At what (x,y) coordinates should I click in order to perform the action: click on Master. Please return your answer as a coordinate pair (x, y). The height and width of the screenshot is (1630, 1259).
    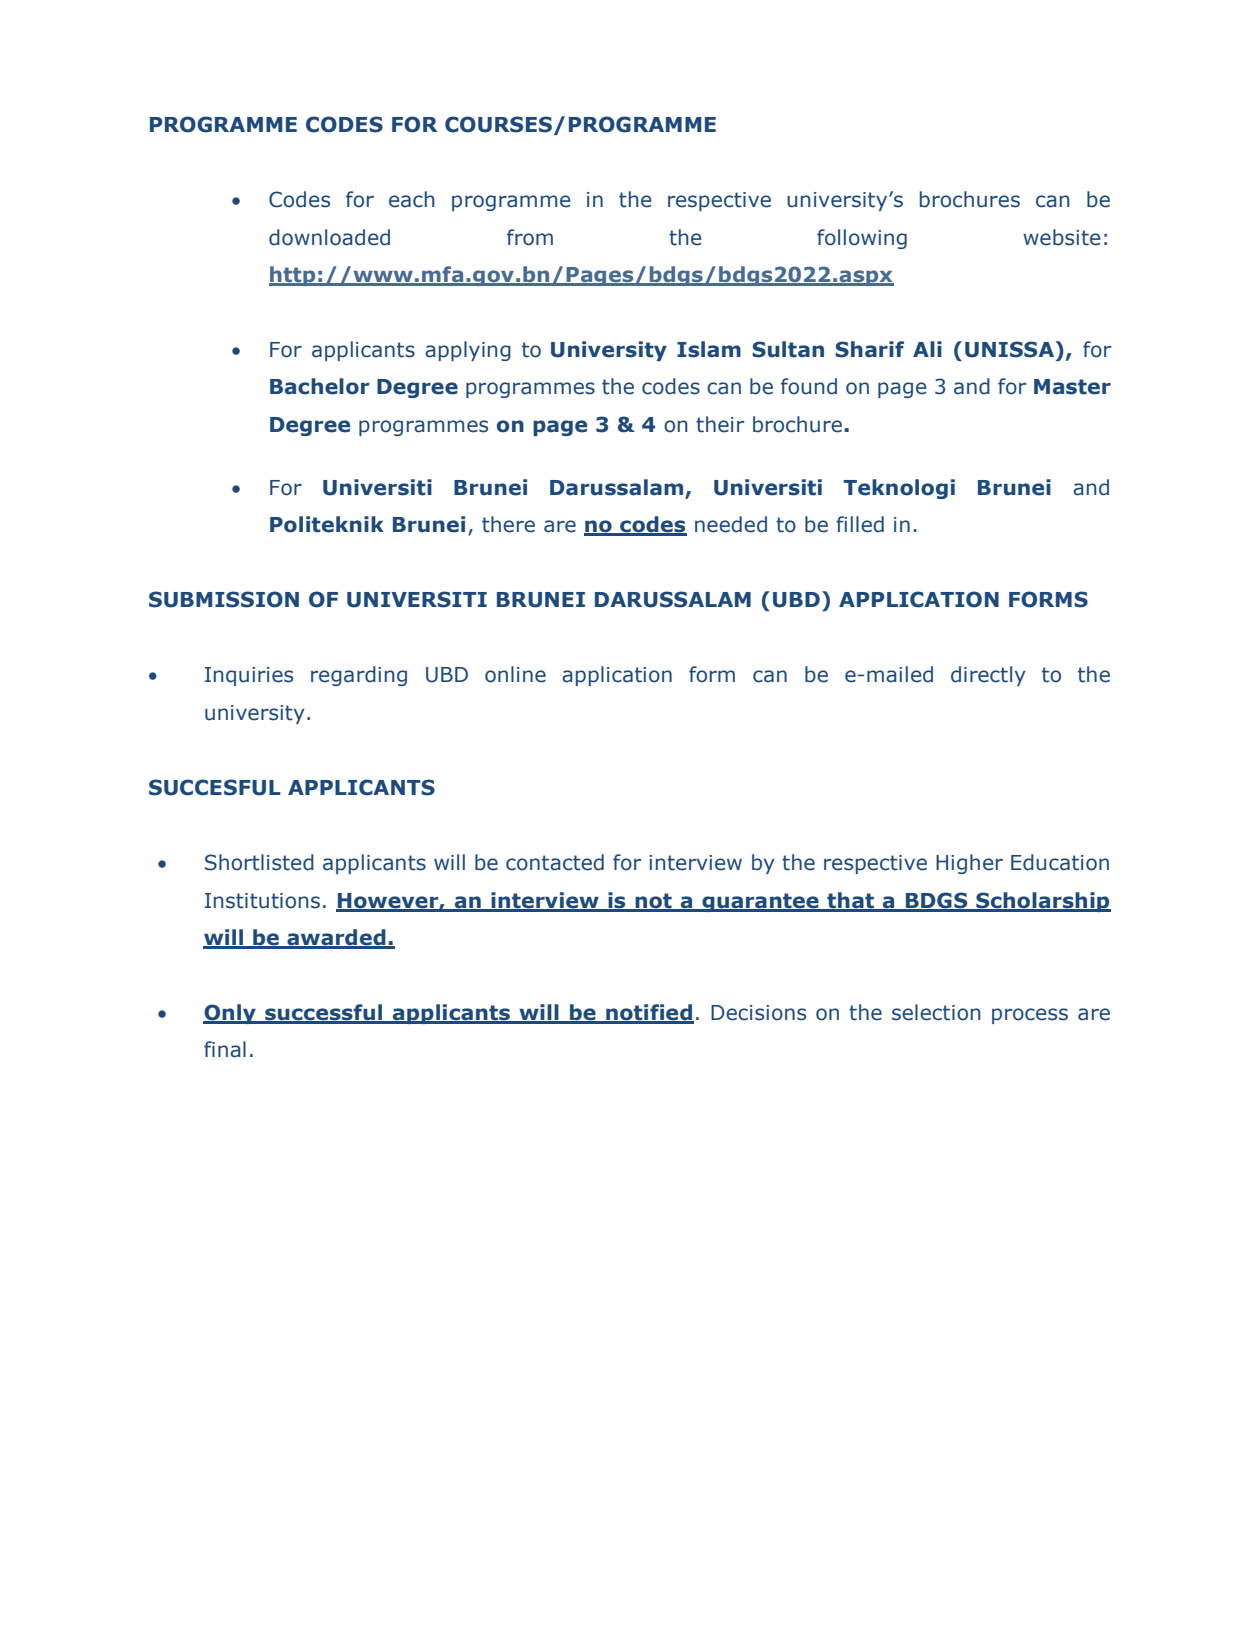
    Looking at the image, I should click on (1072, 387).
